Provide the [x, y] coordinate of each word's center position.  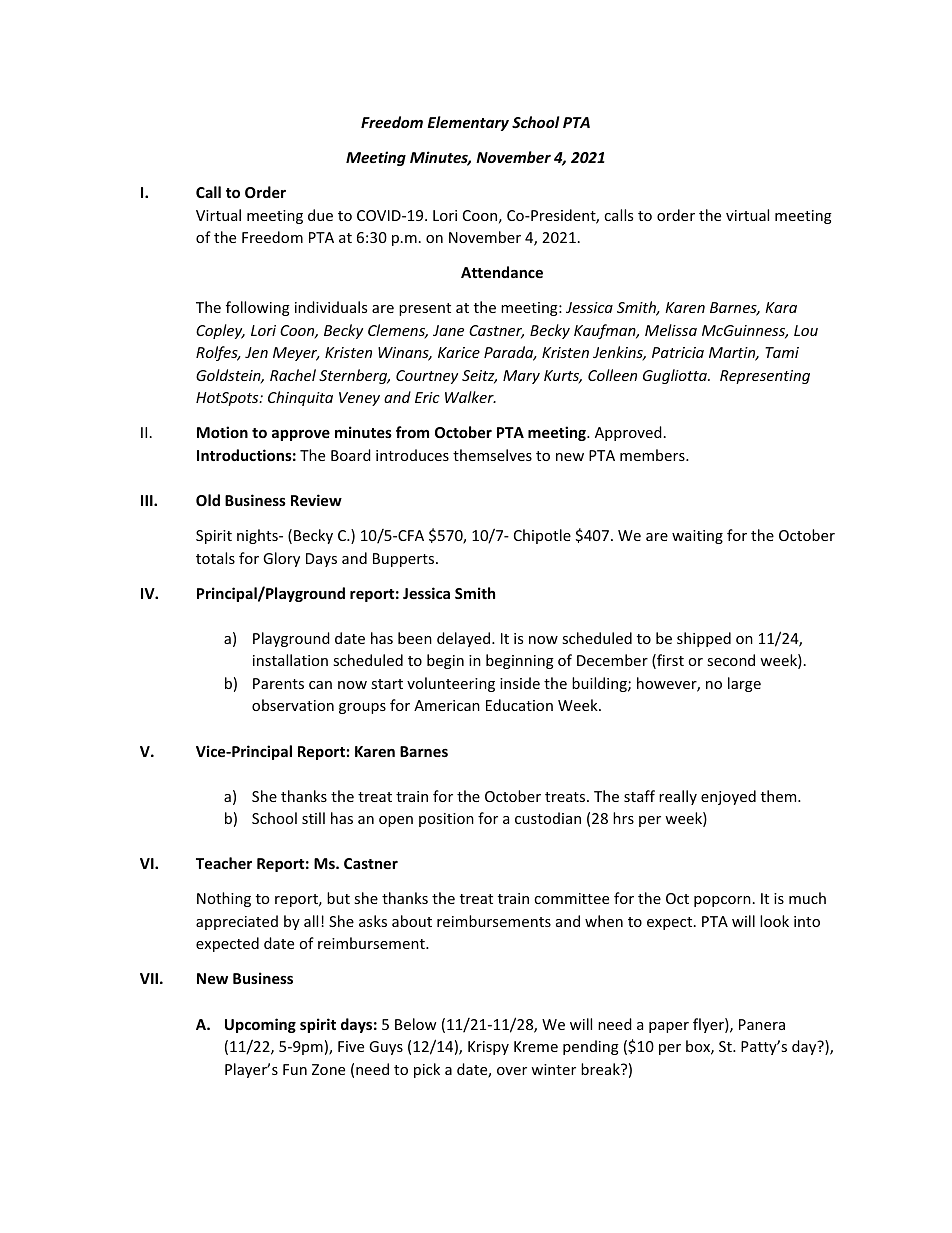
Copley [220, 331]
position [446, 820]
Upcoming [260, 1025]
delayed [465, 639]
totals [215, 558]
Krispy [488, 1048]
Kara [781, 307]
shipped [704, 639]
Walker [470, 397]
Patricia [678, 352]
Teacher [224, 863]
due [320, 215]
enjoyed [728, 797]
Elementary [468, 123]
